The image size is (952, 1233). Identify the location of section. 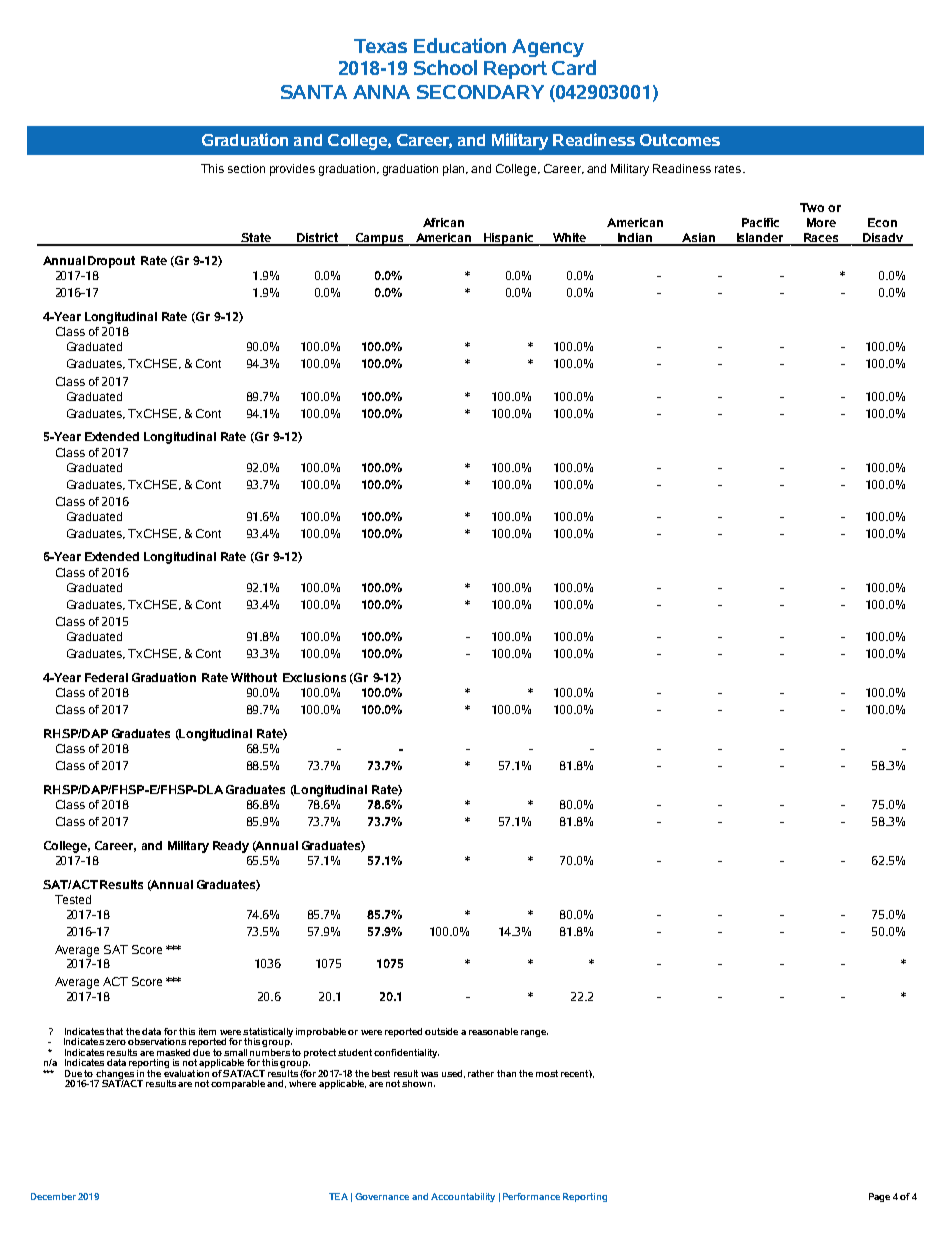
(246, 168).
